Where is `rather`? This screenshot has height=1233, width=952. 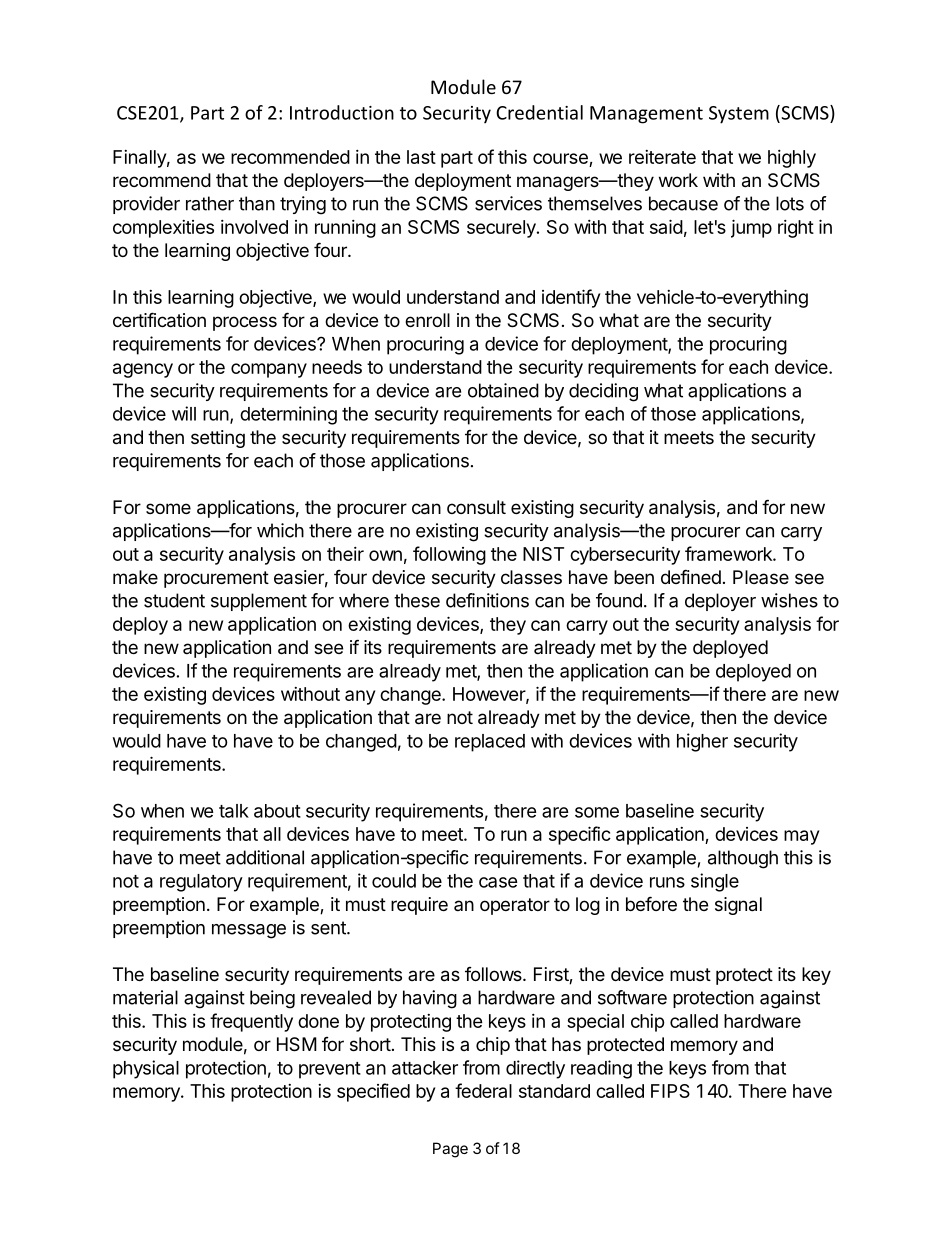
rather is located at coordinates (210, 203).
